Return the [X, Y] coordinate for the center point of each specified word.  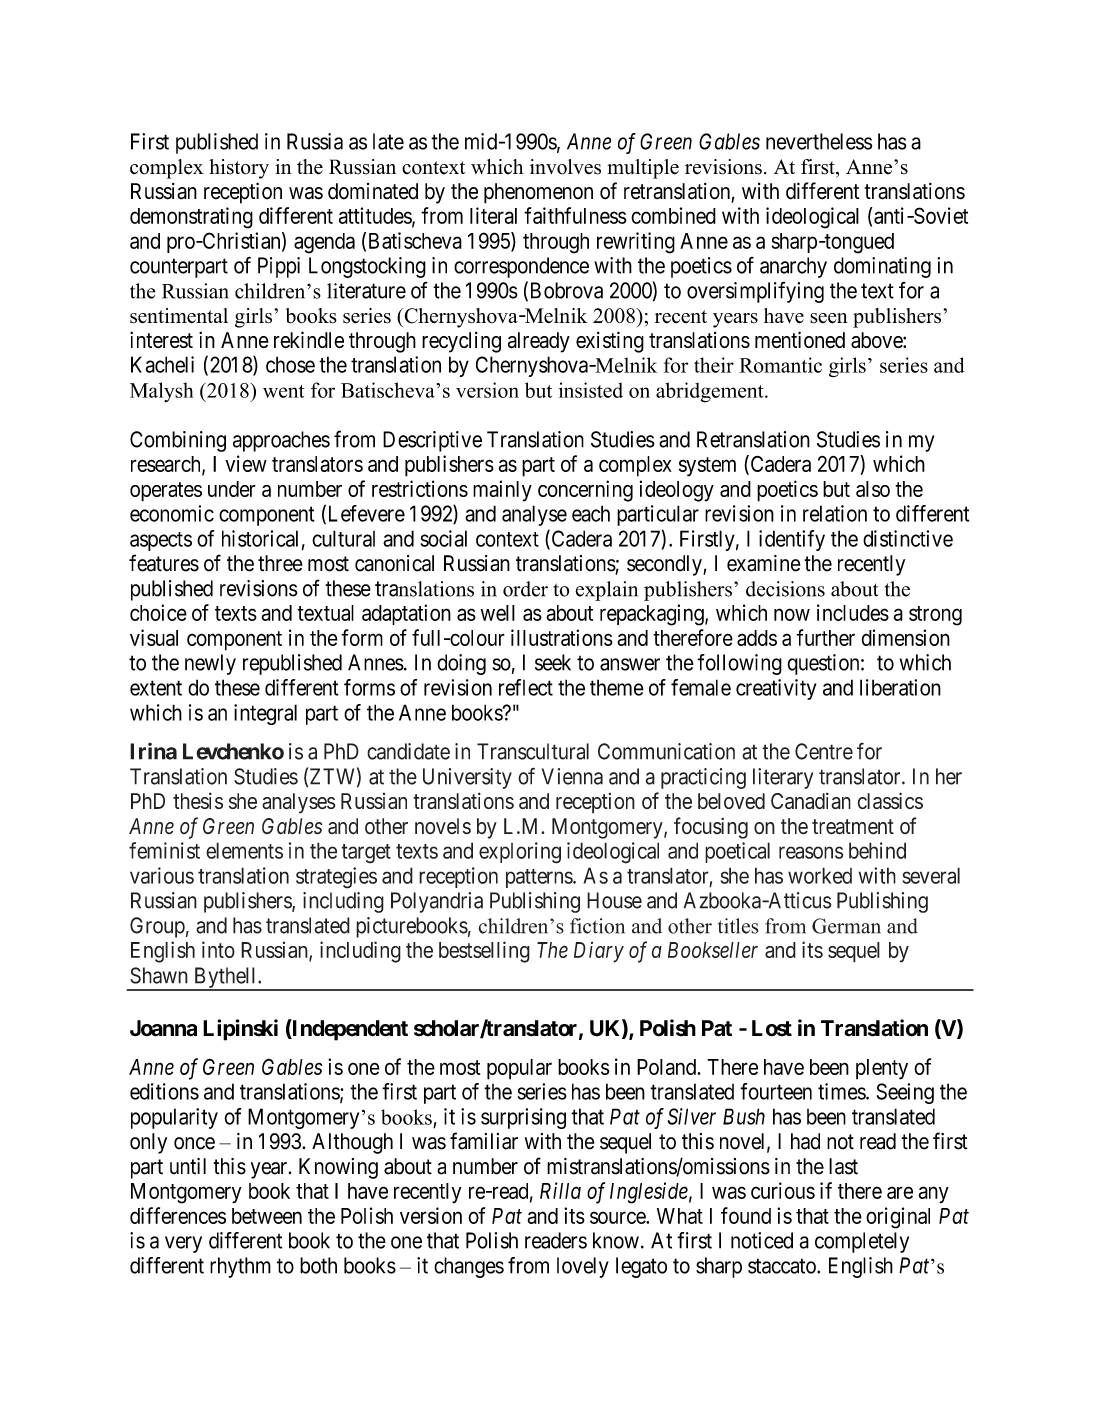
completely [862, 1242]
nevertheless [819, 141]
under [232, 489]
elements [244, 850]
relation [835, 513]
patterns [540, 878]
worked [820, 875]
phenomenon [538, 193]
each [591, 513]
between [267, 1216]
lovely [583, 1267]
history [239, 169]
